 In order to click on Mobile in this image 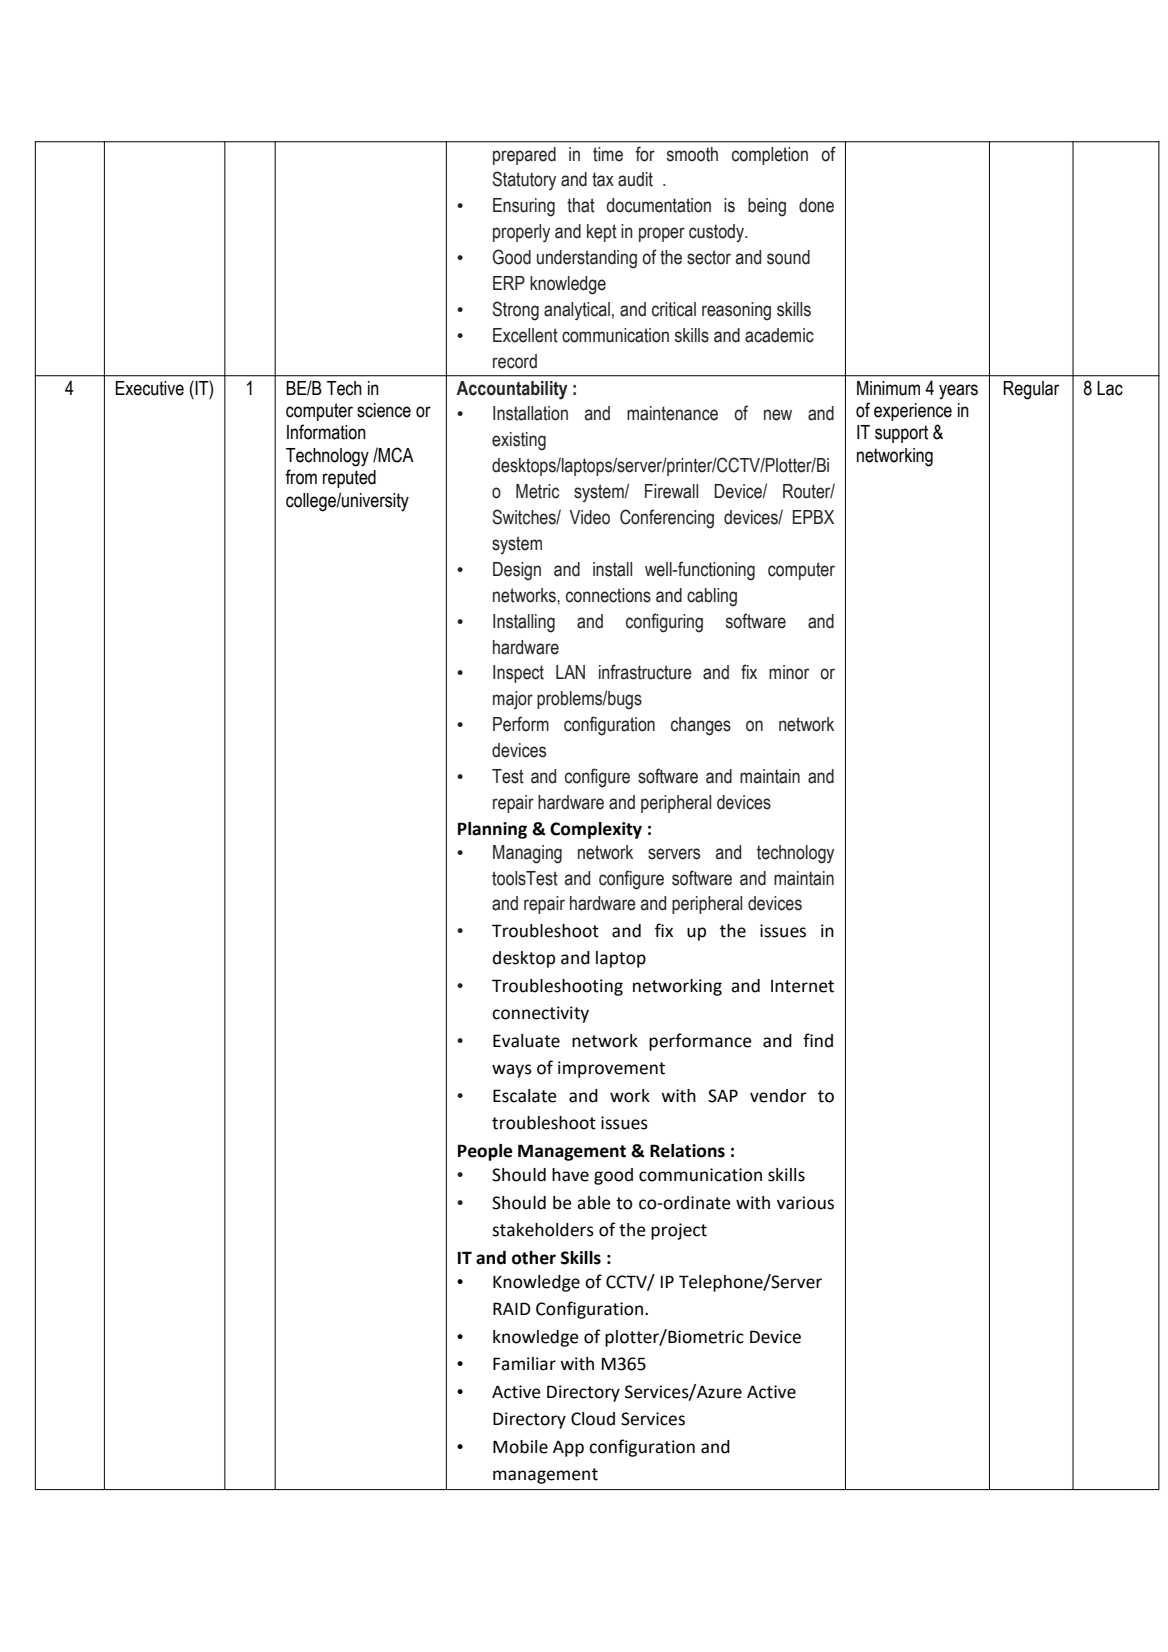, I will do `click(520, 1447)`.
